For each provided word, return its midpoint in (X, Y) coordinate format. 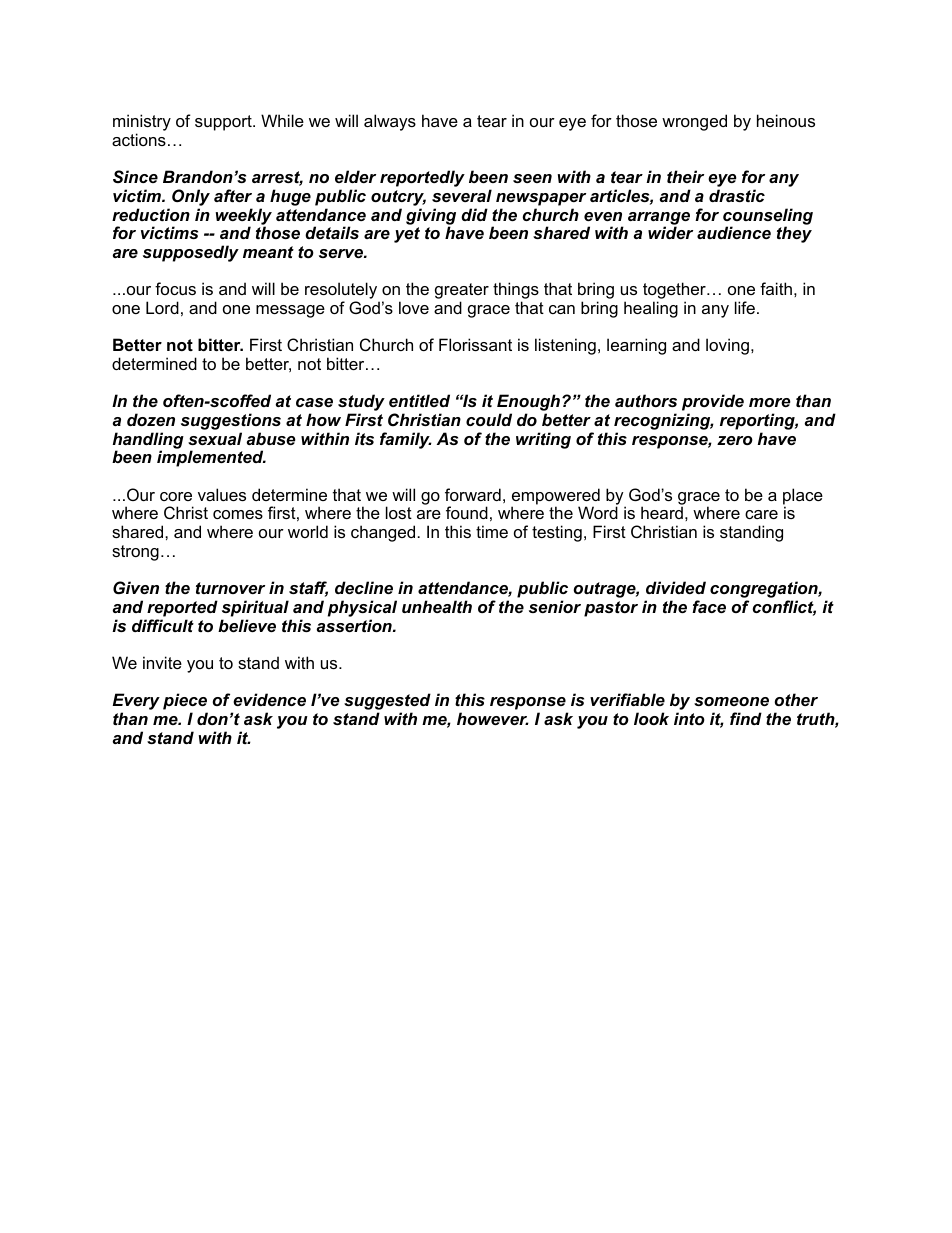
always (390, 122)
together (675, 292)
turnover (230, 588)
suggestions (231, 423)
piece (185, 703)
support (224, 123)
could (489, 419)
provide (713, 404)
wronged (694, 122)
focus (175, 288)
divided (676, 587)
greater (462, 292)
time (492, 531)
